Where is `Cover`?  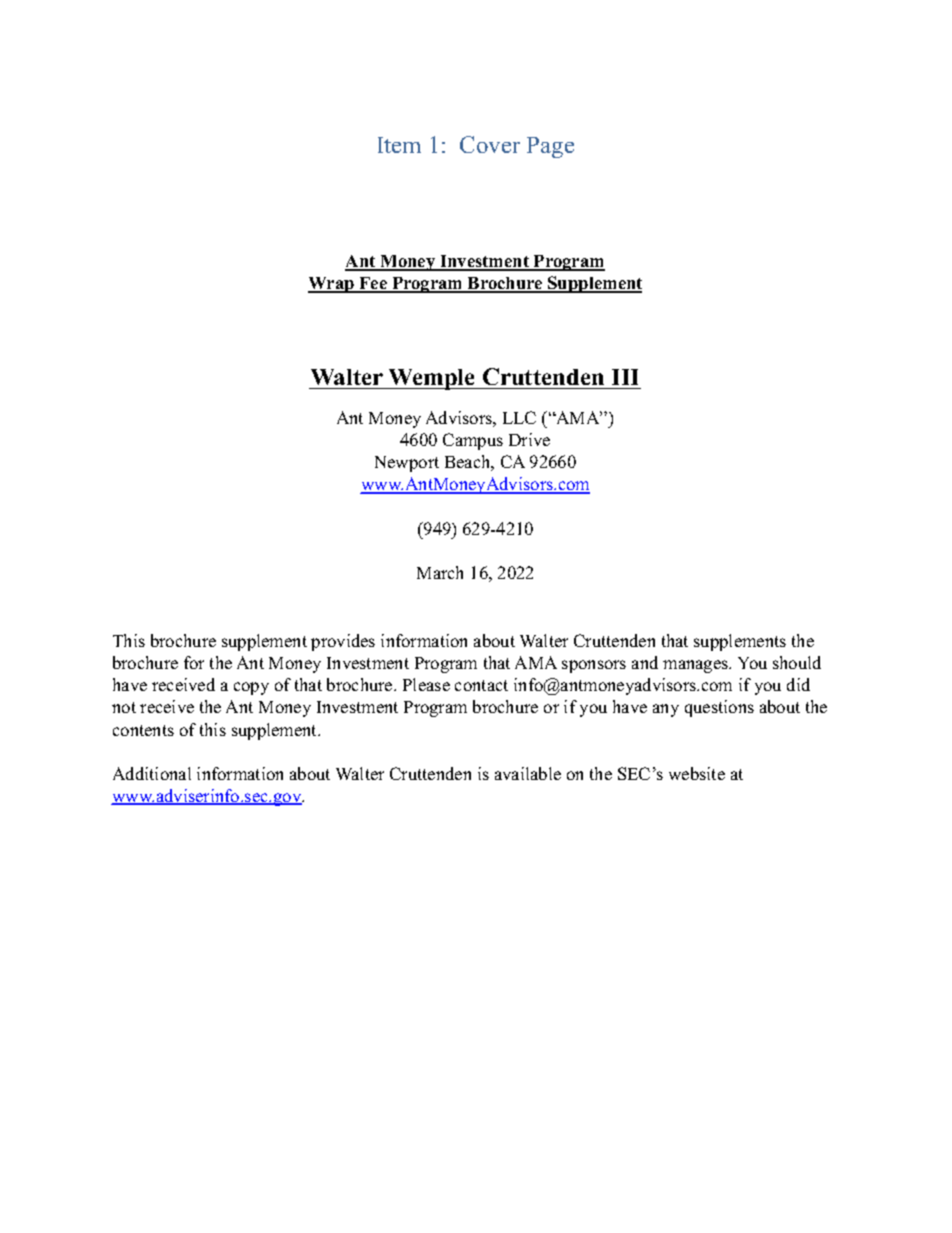
Cover is located at coordinates (490, 144).
